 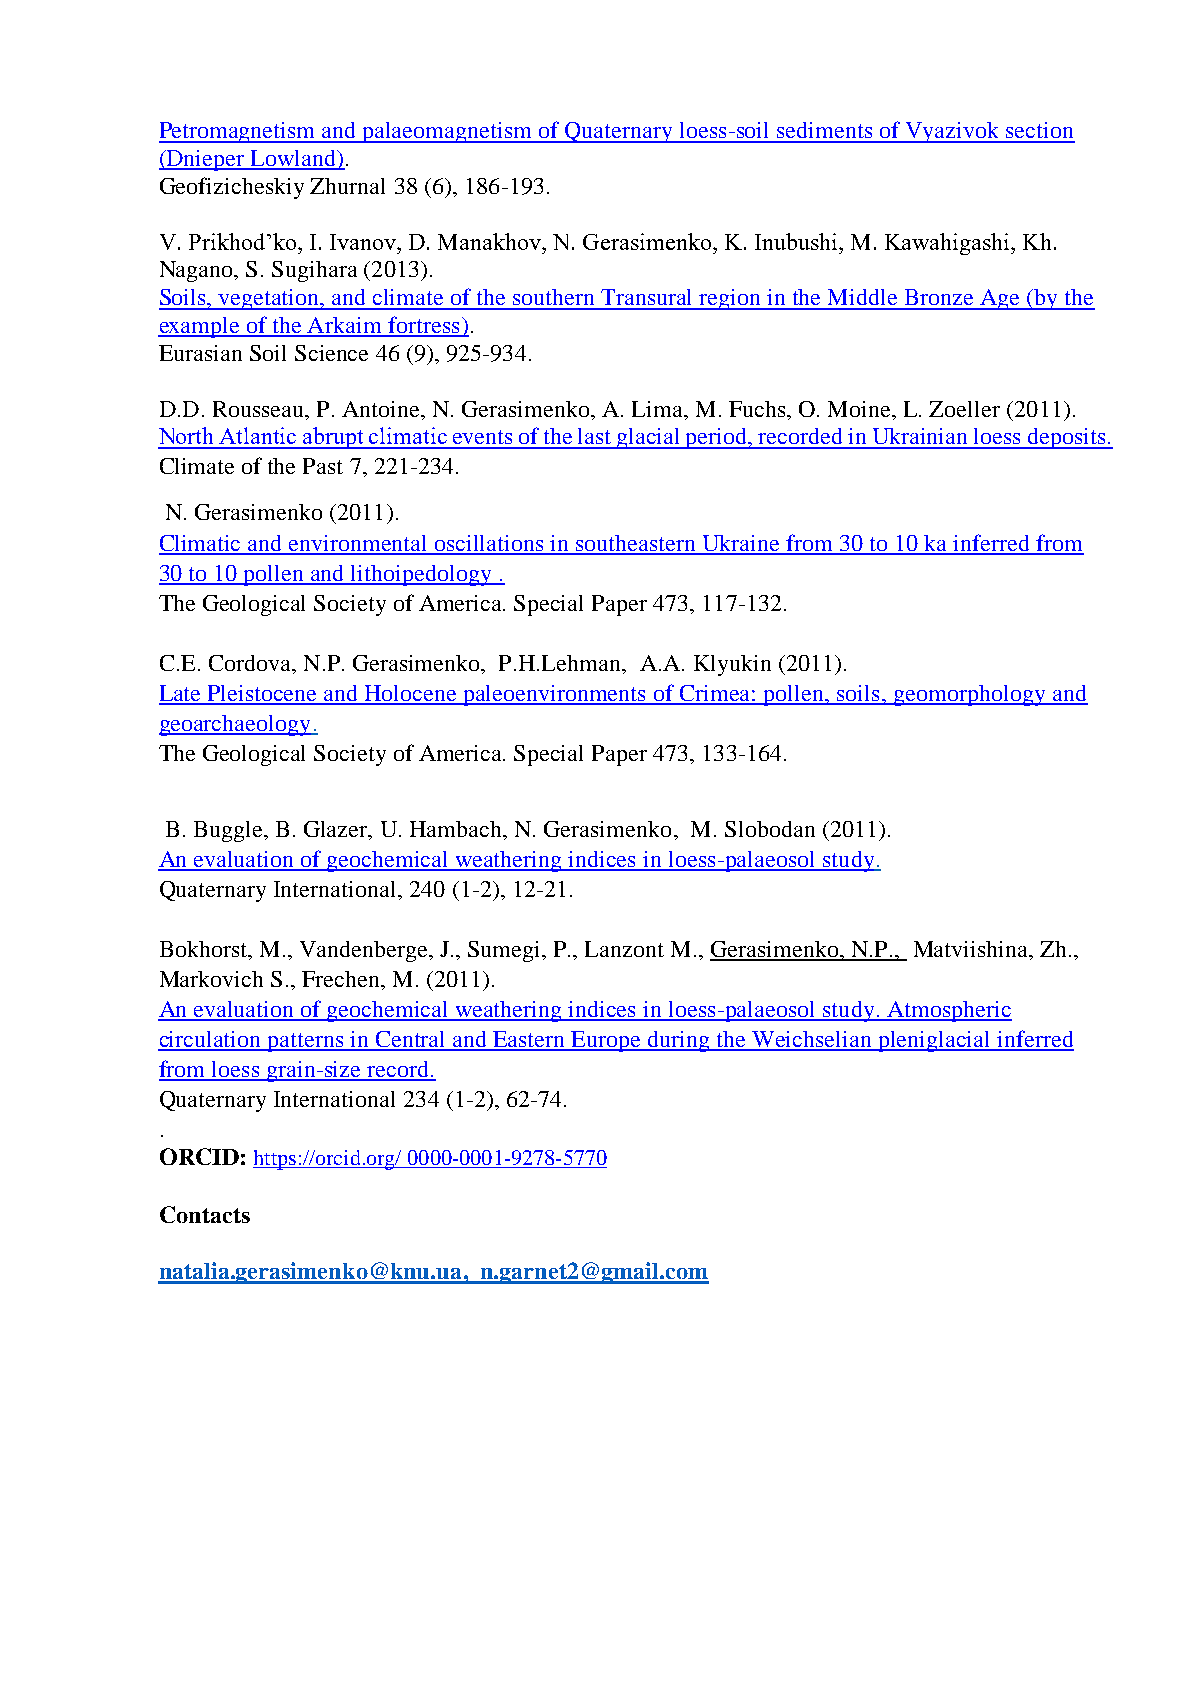 I want to click on Cordova, so click(x=251, y=663).
